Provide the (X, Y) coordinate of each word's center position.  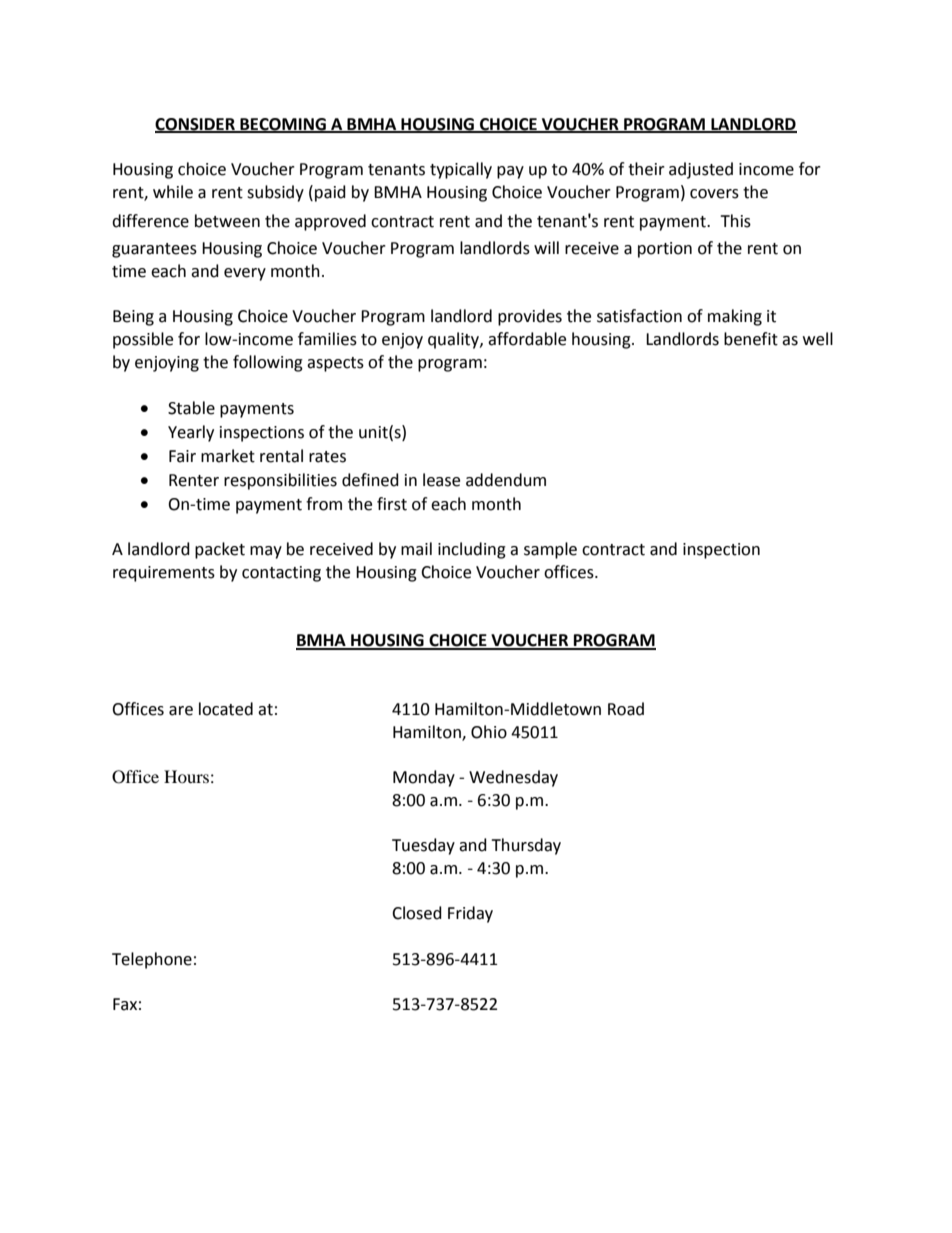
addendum (506, 480)
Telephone (152, 960)
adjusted (701, 170)
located (226, 709)
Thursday (526, 846)
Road (626, 709)
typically (461, 170)
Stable (191, 408)
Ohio (489, 732)
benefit (751, 339)
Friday (470, 914)
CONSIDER (196, 125)
